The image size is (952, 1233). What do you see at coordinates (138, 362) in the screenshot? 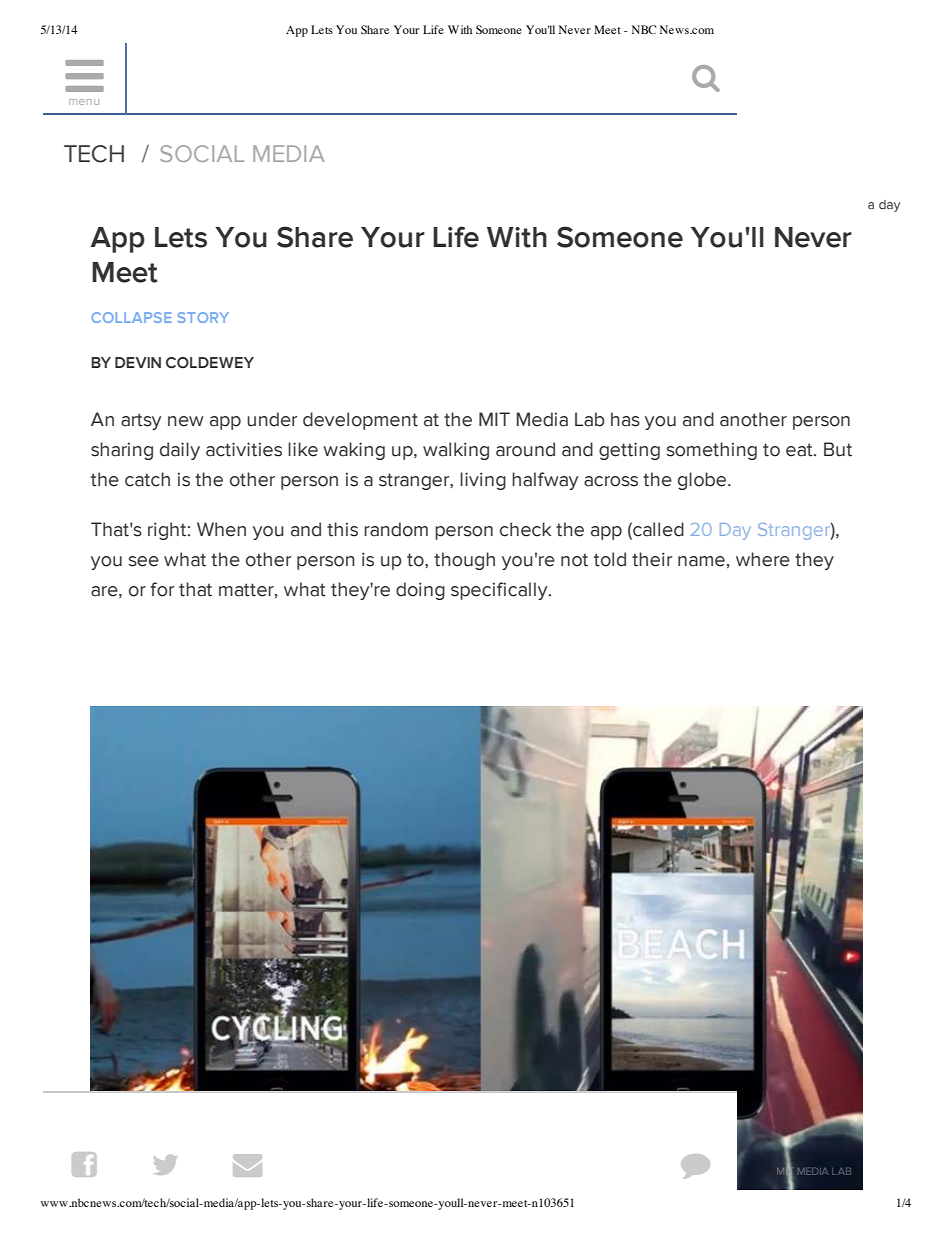
I see `DEVIN` at bounding box center [138, 362].
